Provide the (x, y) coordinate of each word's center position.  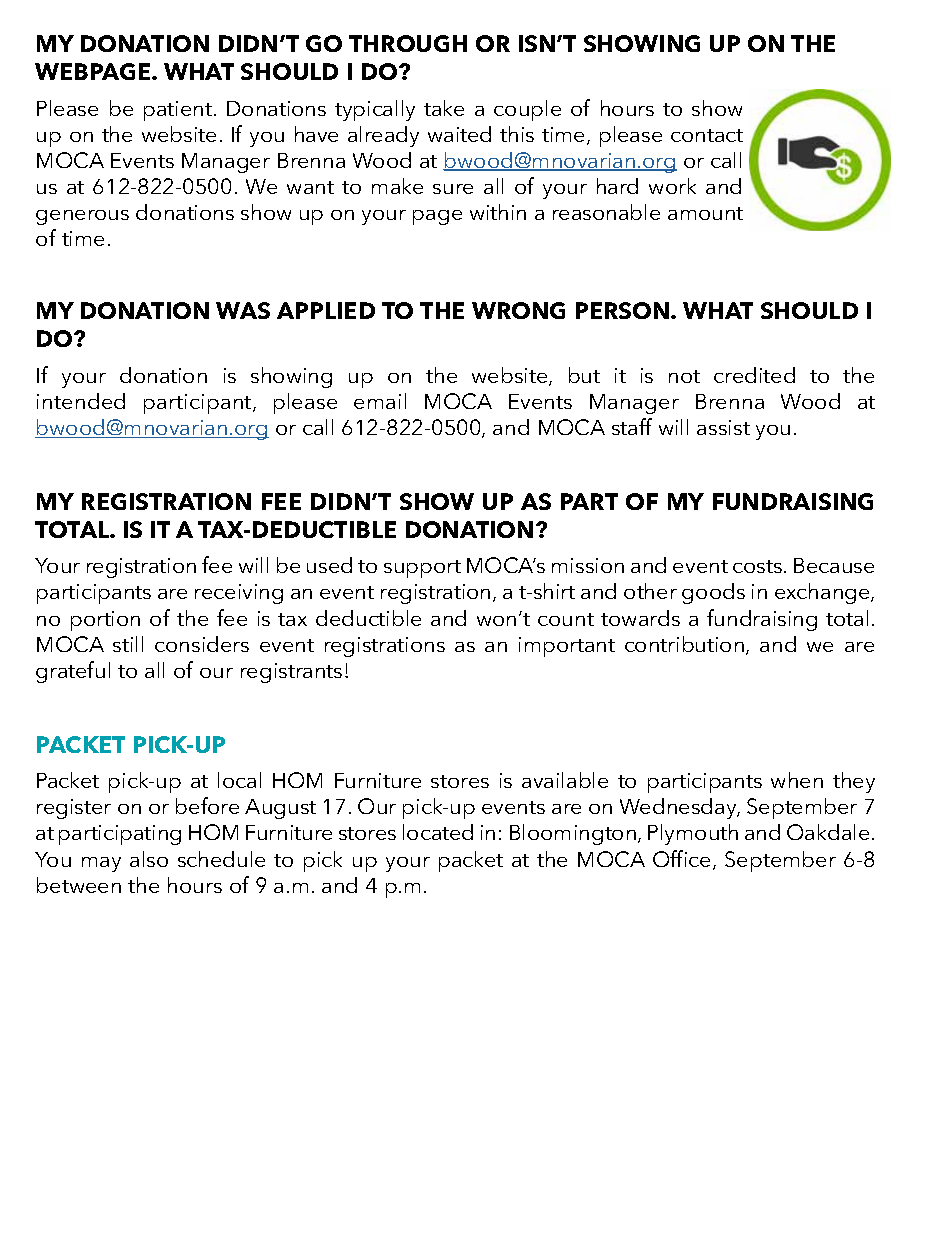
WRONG (518, 310)
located (438, 832)
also (149, 859)
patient (178, 111)
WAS (243, 310)
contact (707, 135)
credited (754, 375)
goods (713, 593)
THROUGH (408, 43)
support (422, 569)
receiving (239, 594)
